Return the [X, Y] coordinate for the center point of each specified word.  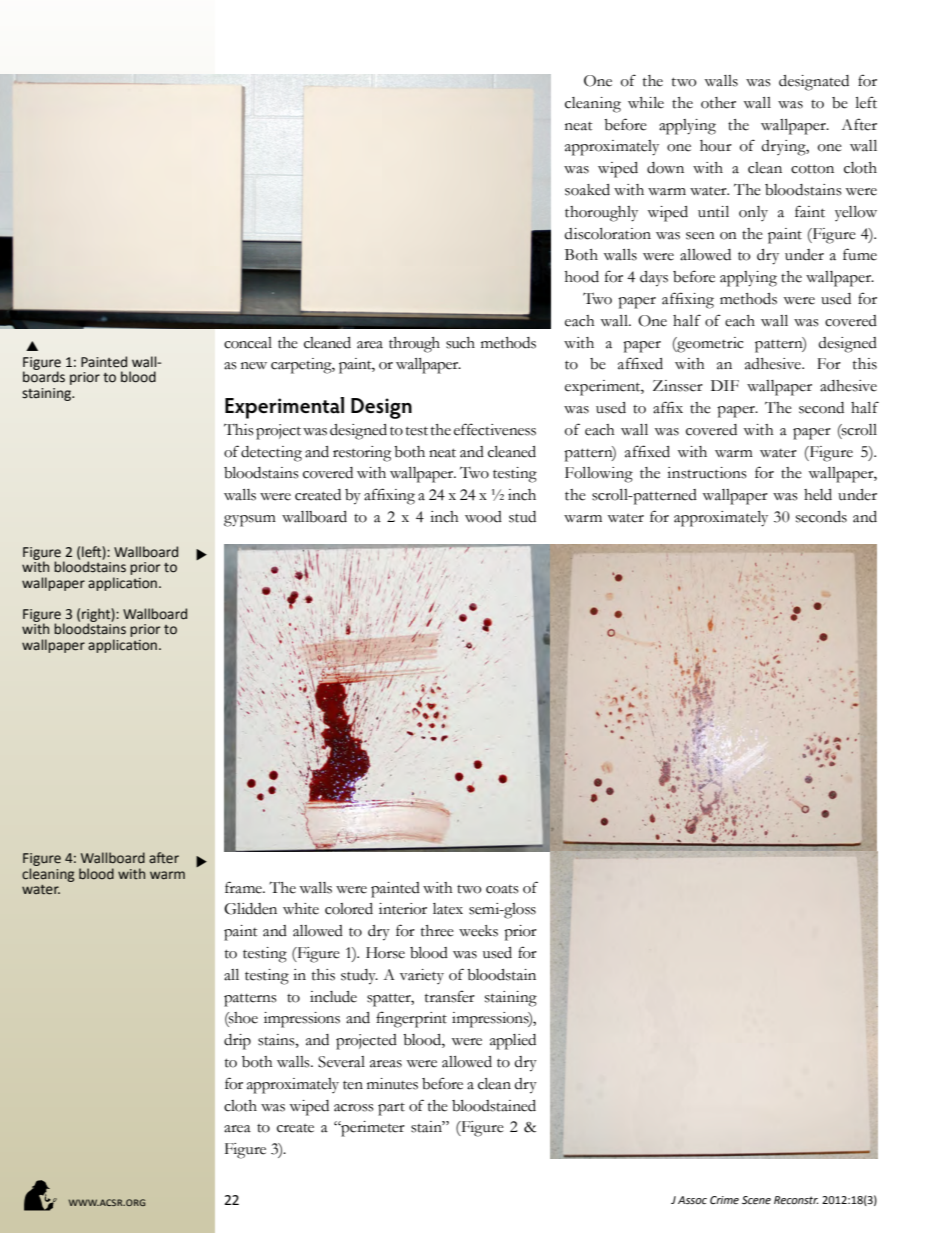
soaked [587, 190]
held [818, 495]
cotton [812, 169]
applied [513, 1042]
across [354, 1108]
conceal [248, 343]
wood [483, 517]
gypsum [250, 521]
